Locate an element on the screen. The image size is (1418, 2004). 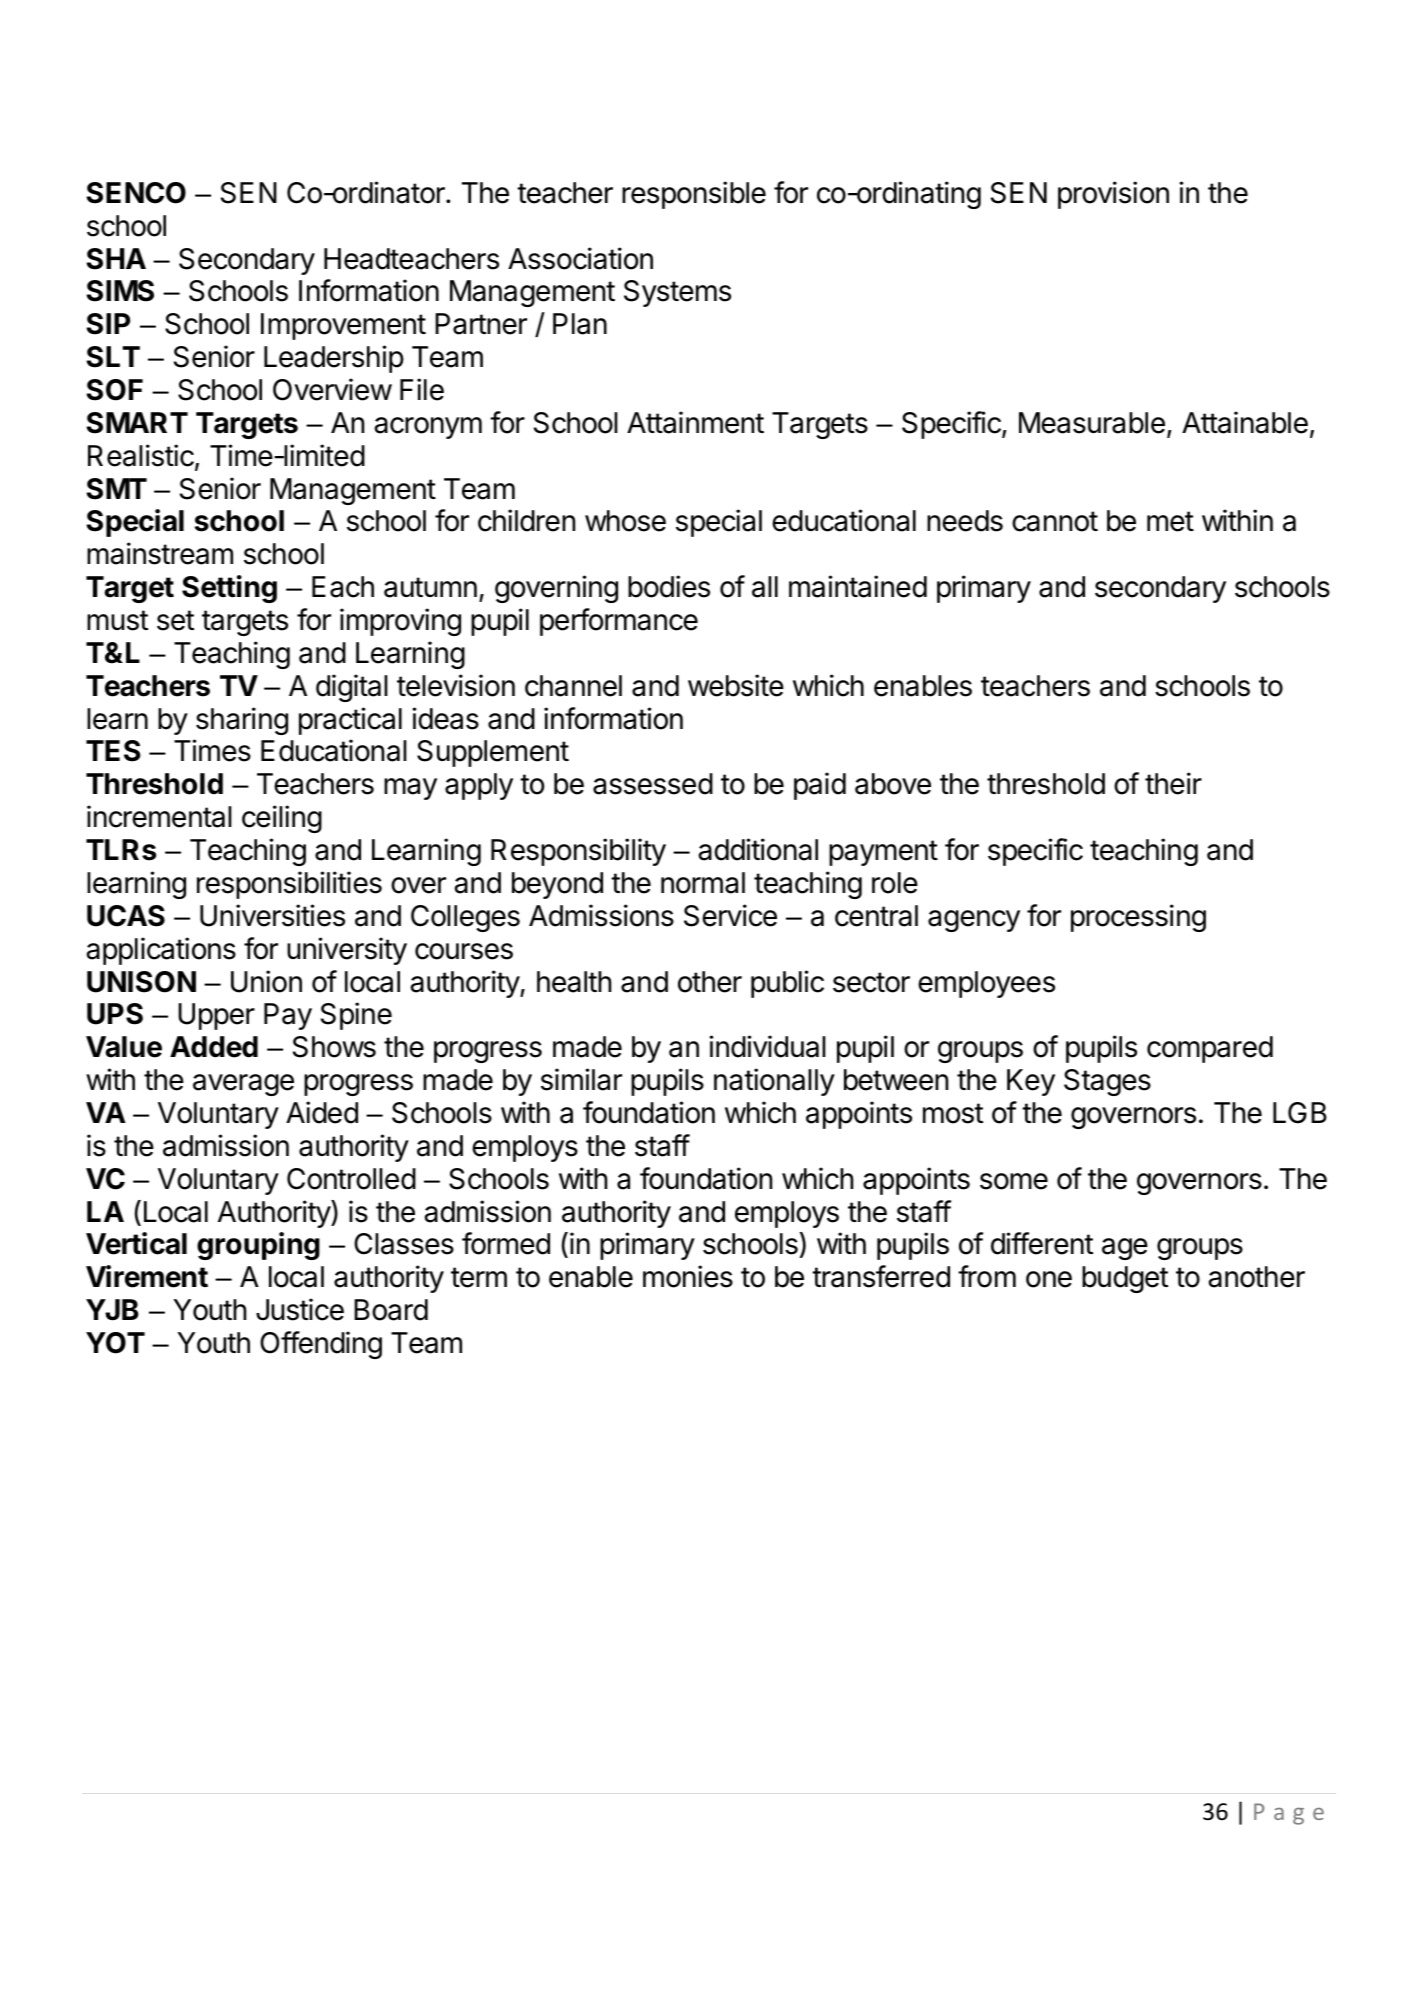
SIMS is located at coordinates (120, 291).
